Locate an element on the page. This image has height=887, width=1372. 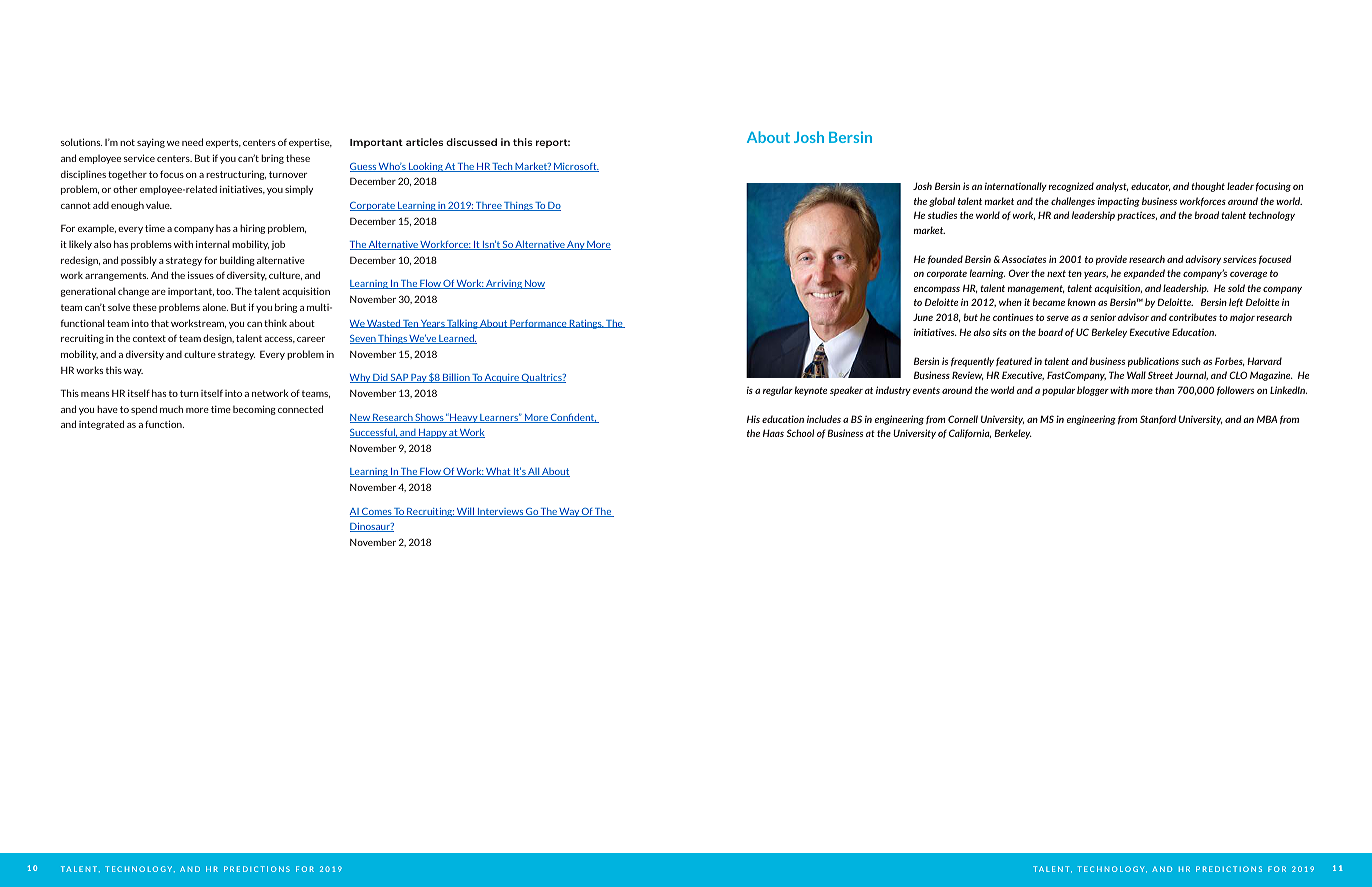
Stanford is located at coordinates (1158, 419).
